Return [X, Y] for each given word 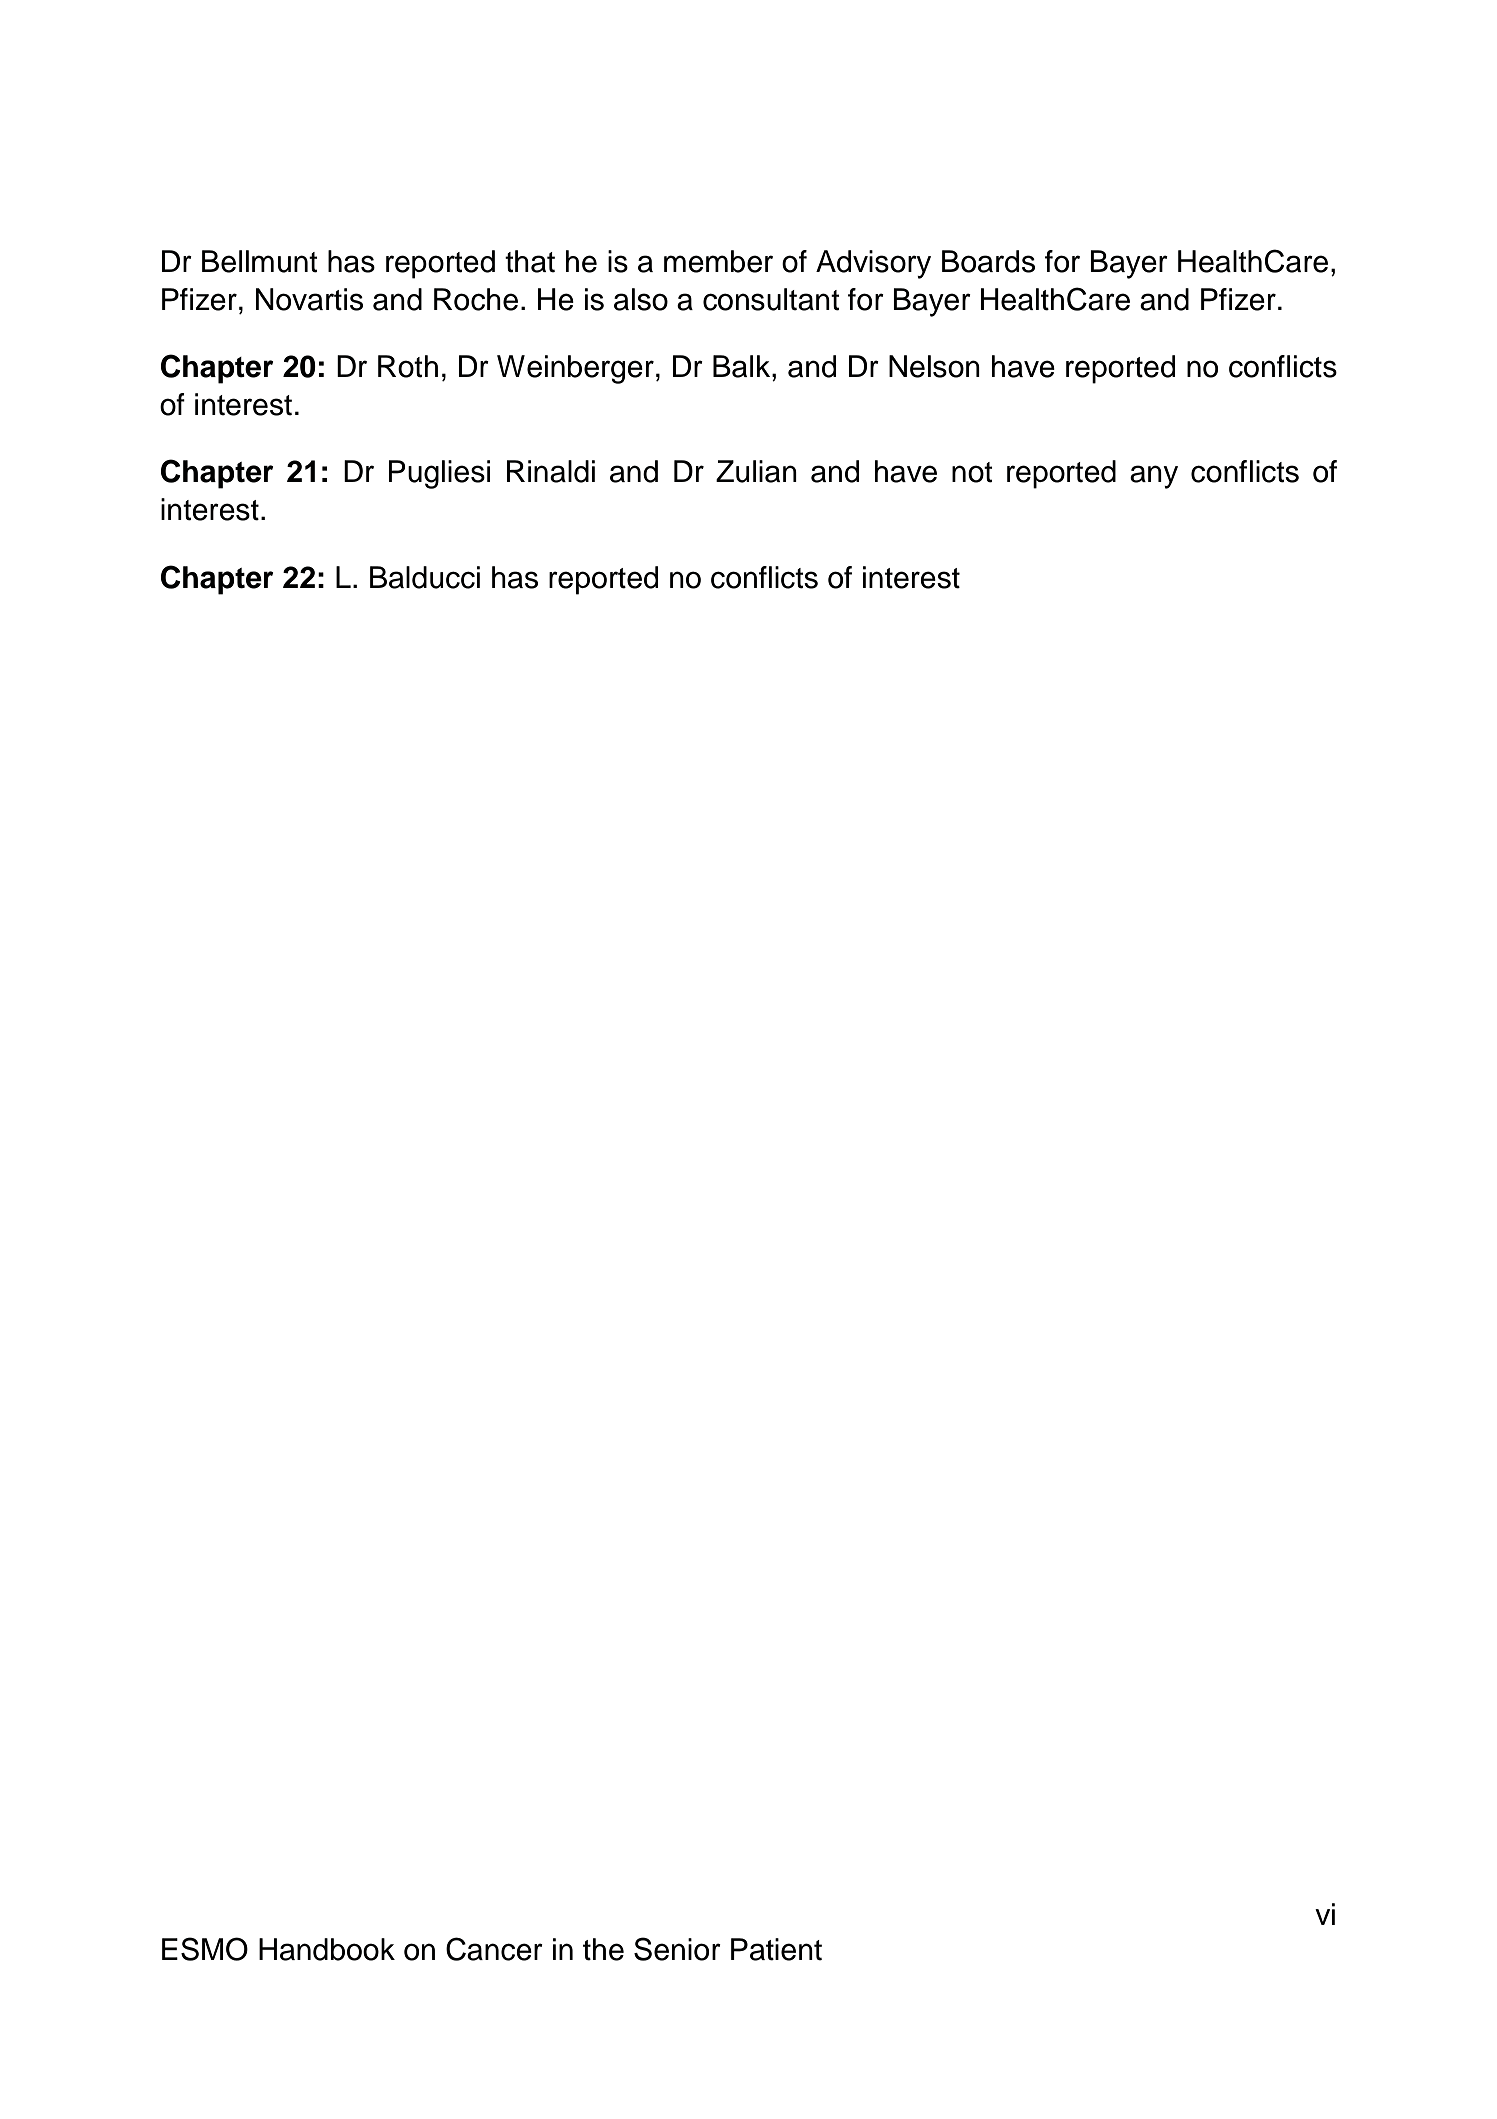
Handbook [327, 1949]
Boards [988, 261]
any [1154, 477]
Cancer [494, 1949]
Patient [776, 1949]
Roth [408, 366]
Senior [677, 1949]
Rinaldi [551, 471]
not [972, 472]
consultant [771, 299]
